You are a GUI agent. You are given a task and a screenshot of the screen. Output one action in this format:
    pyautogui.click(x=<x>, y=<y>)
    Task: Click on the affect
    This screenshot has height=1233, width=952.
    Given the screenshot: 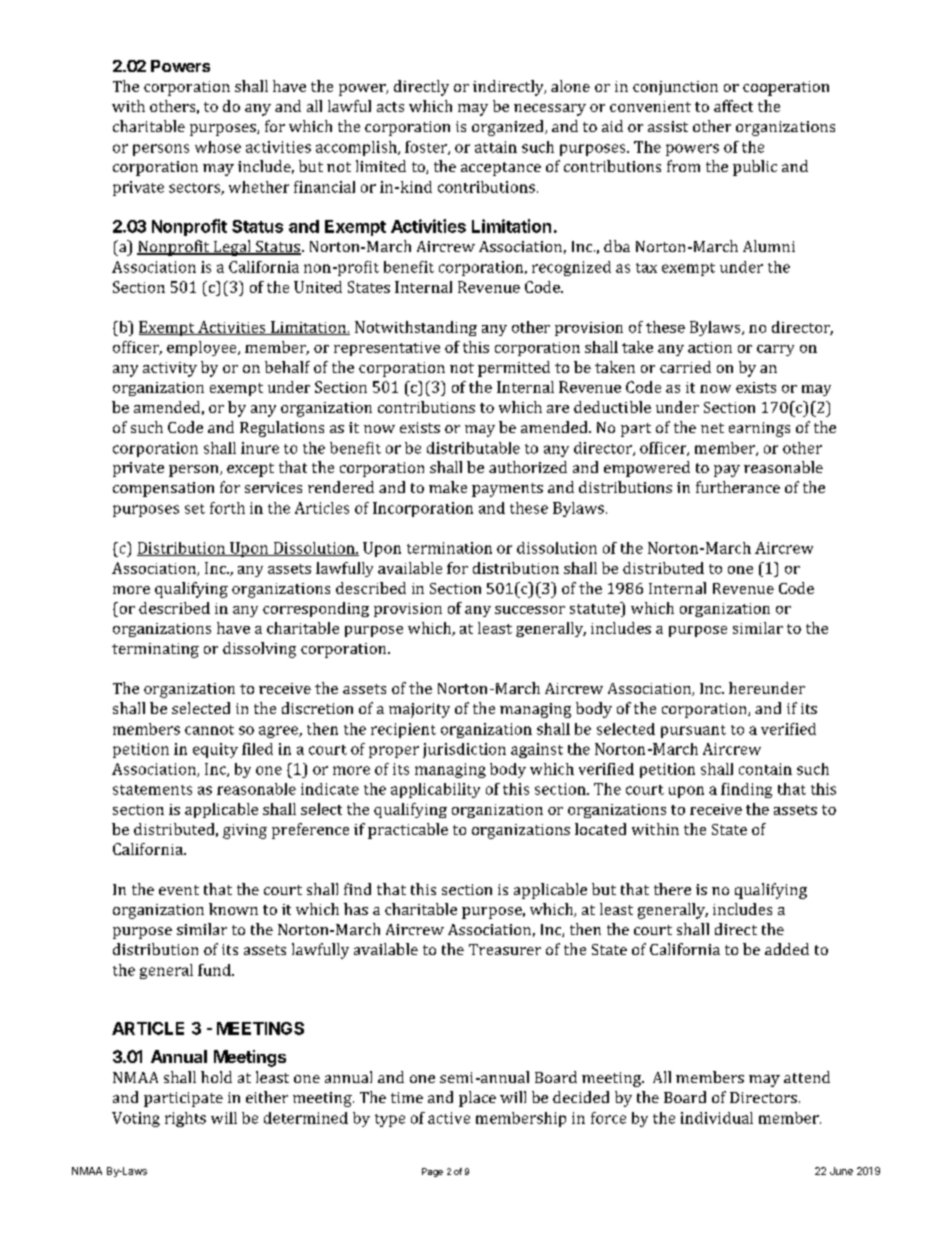 What is the action you would take?
    pyautogui.click(x=733, y=106)
